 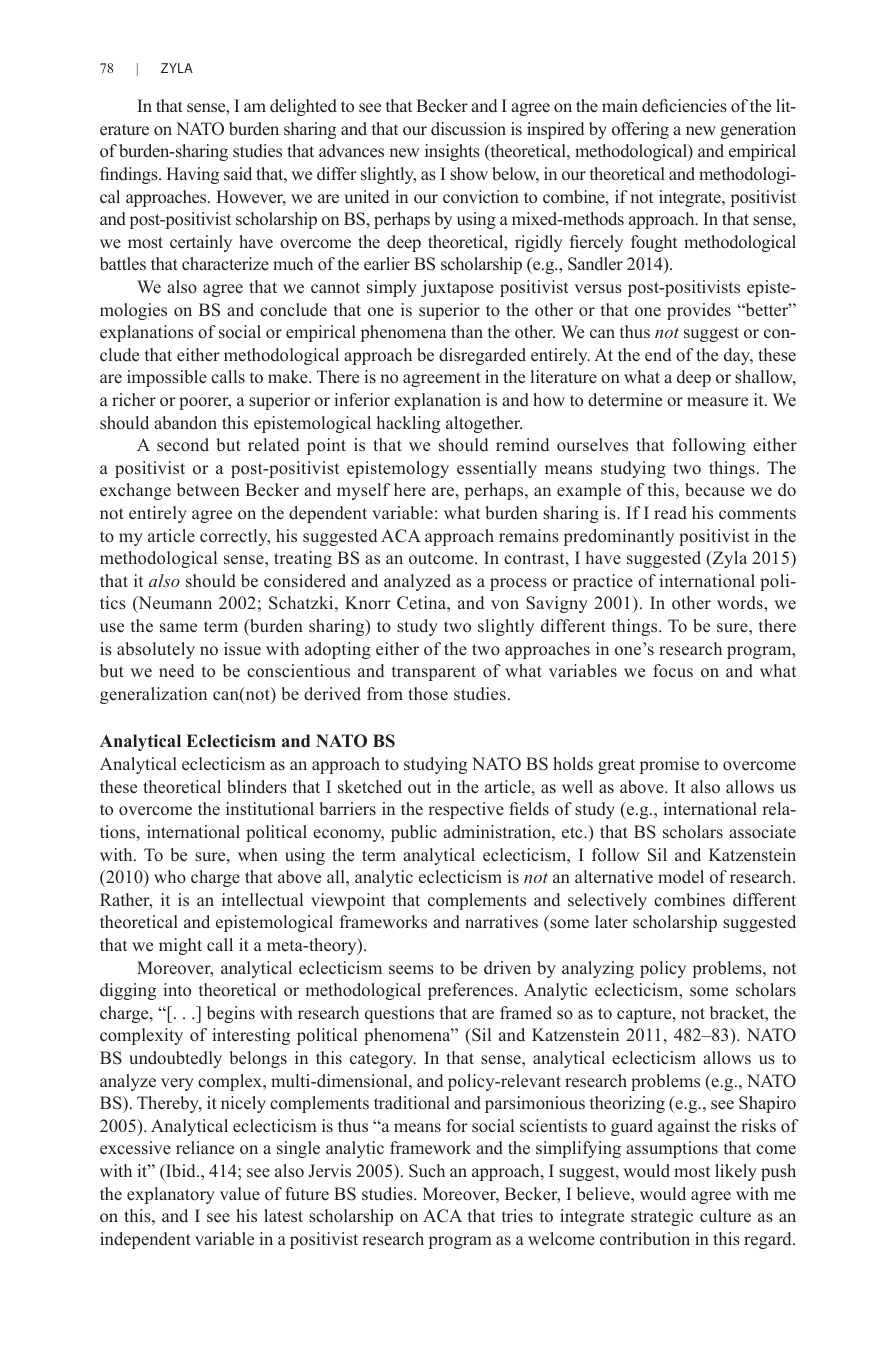 I want to click on insights, so click(x=452, y=152).
